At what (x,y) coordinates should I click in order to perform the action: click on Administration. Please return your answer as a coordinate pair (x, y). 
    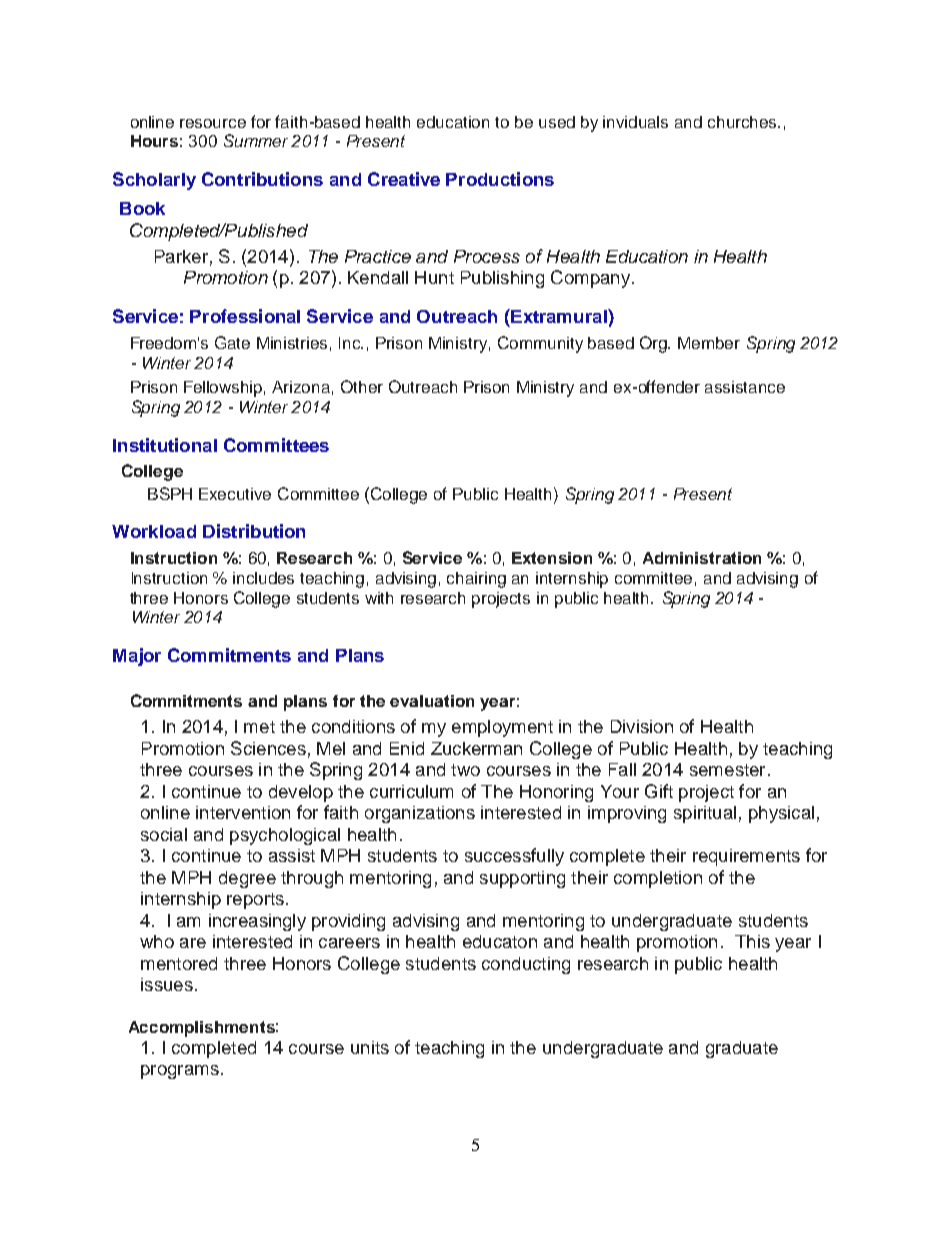
    Looking at the image, I should click on (702, 558).
